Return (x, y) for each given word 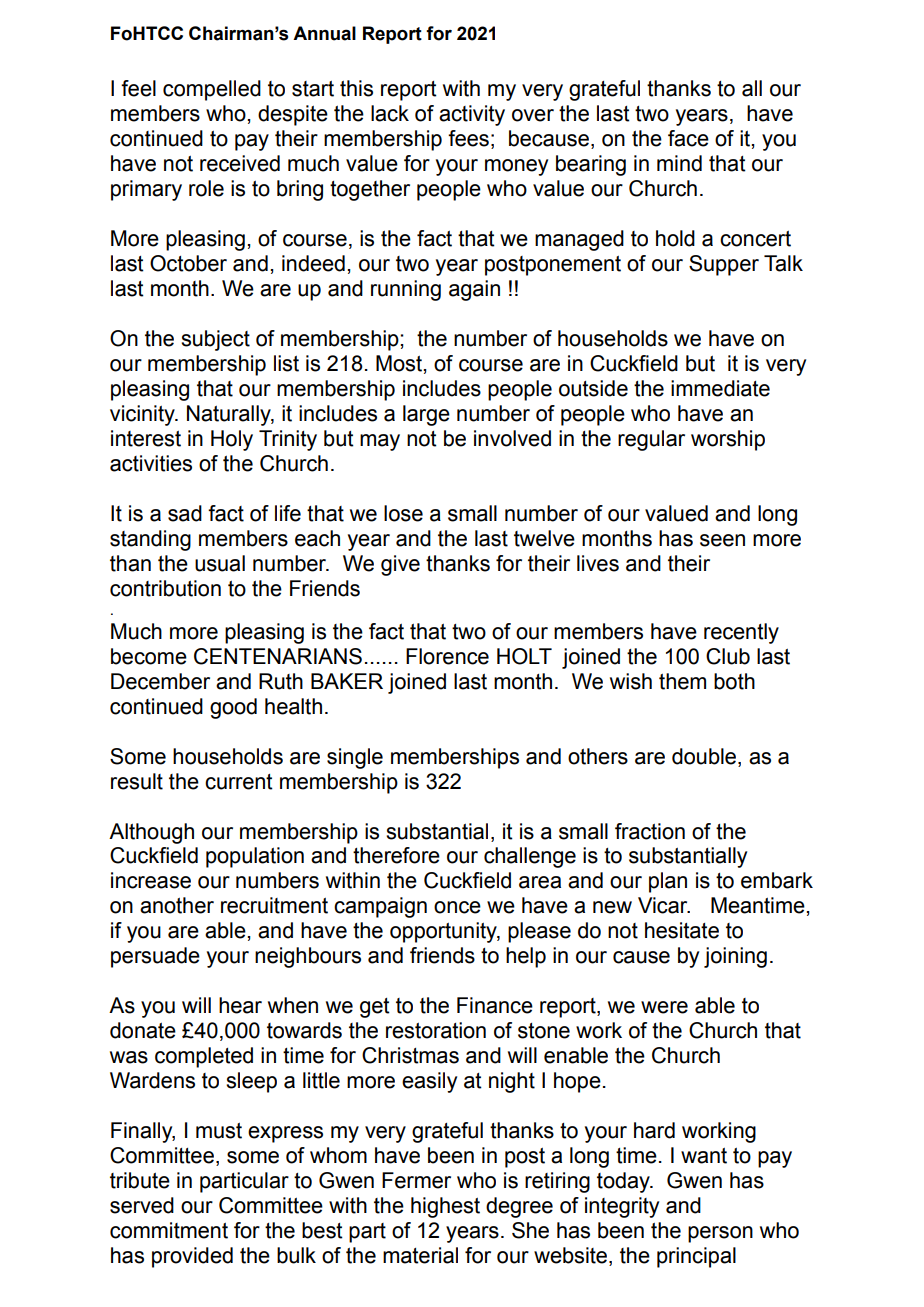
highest (445, 1207)
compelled (212, 90)
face (688, 138)
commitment (169, 1230)
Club (728, 656)
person (720, 1234)
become (149, 656)
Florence (447, 656)
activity (472, 115)
